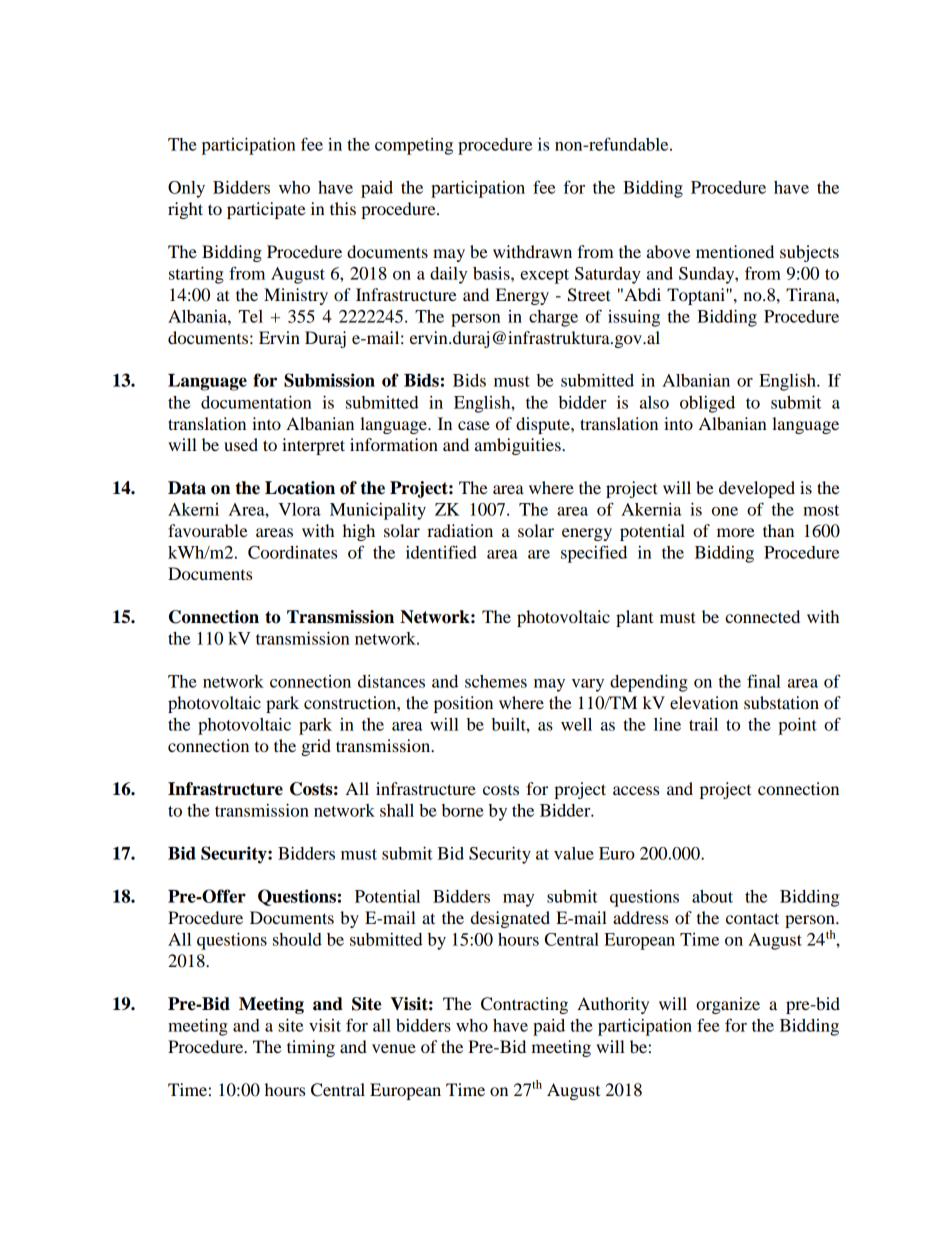 The width and height of the screenshot is (952, 1233). I want to click on charge, so click(553, 318).
